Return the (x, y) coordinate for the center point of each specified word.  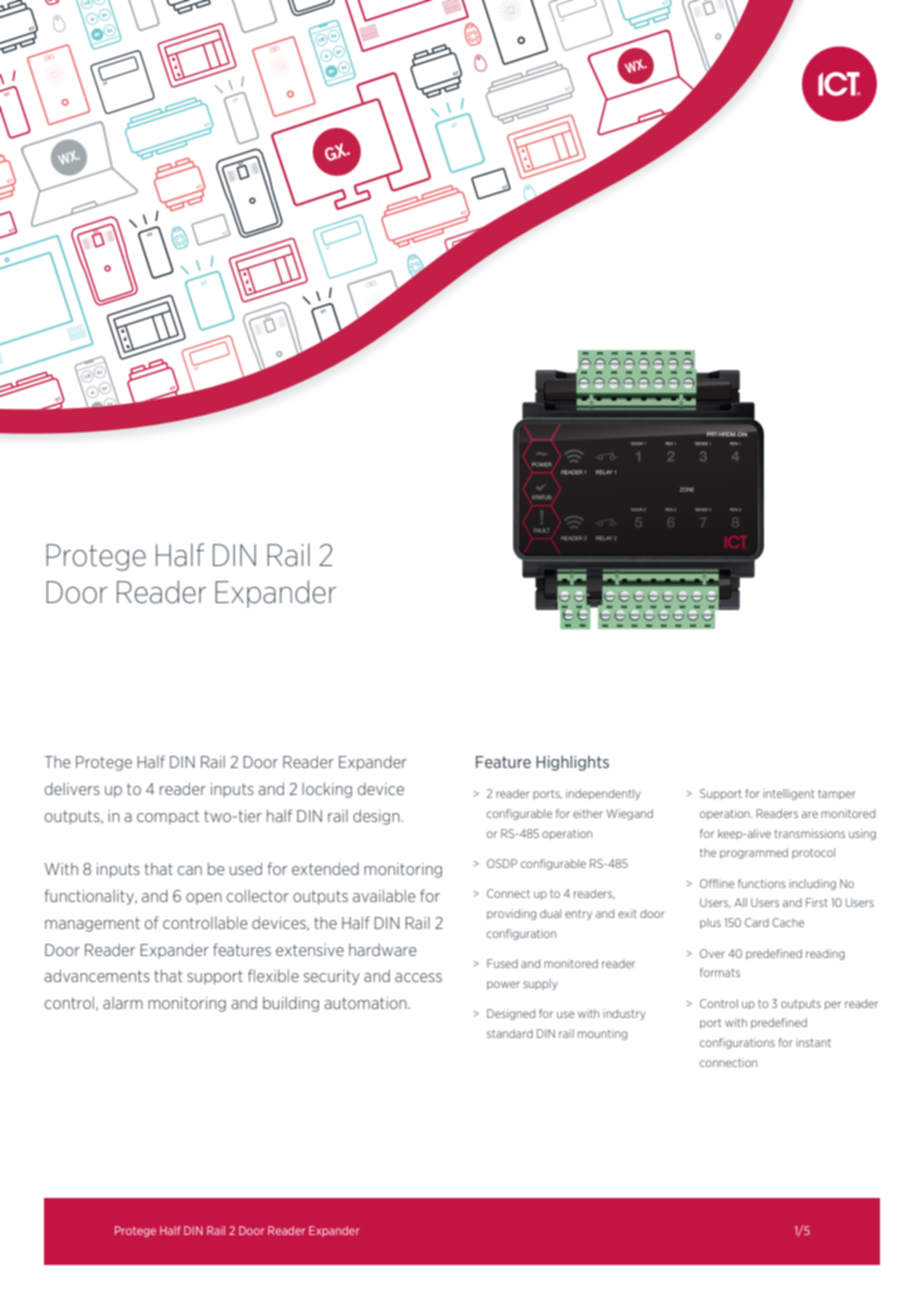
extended (325, 869)
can (190, 870)
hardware (383, 950)
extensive (310, 950)
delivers (72, 789)
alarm (123, 1003)
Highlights (572, 763)
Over (712, 953)
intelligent (788, 794)
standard (510, 1033)
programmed (754, 853)
